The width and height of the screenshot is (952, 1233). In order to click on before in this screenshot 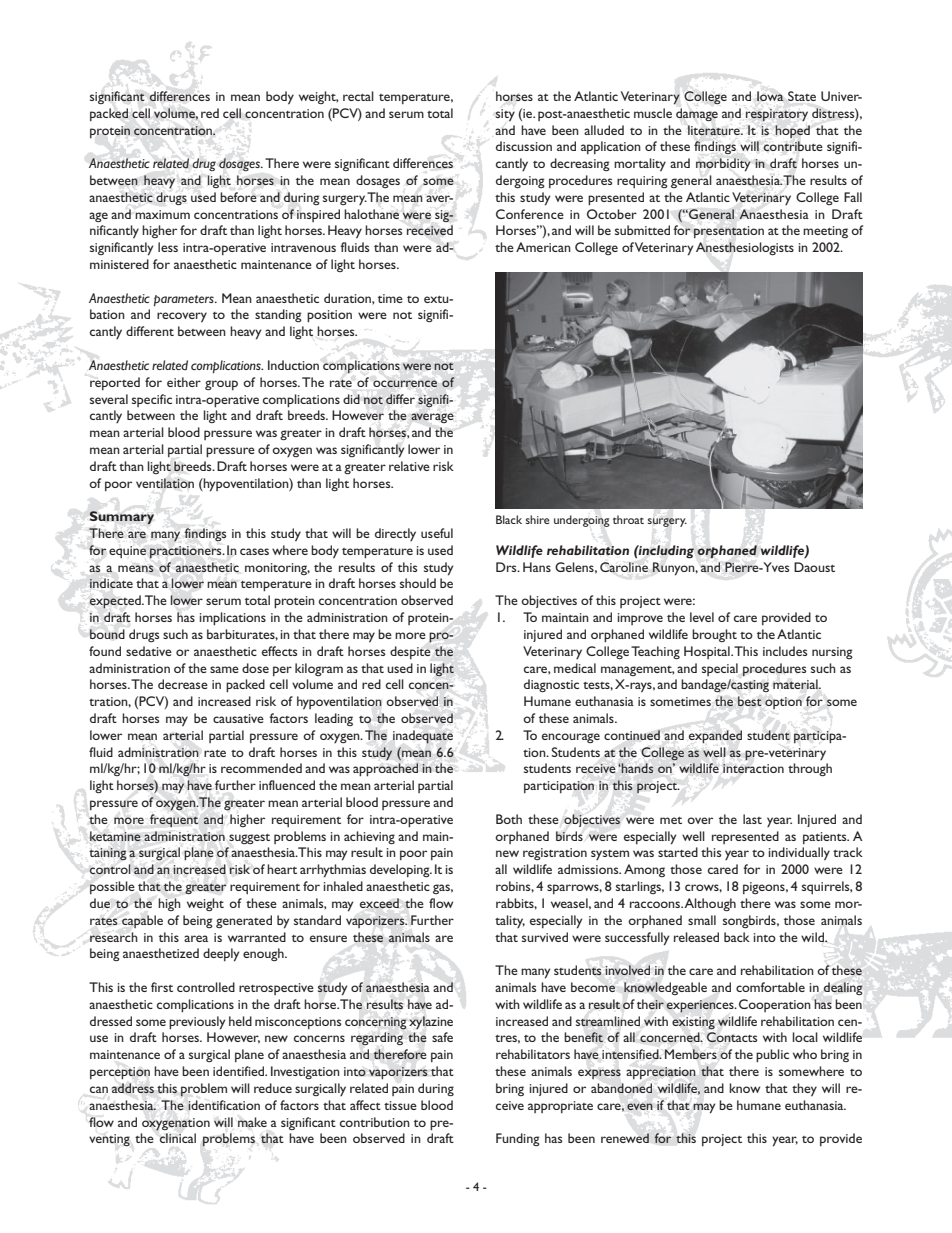, I will do `click(238, 197)`.
